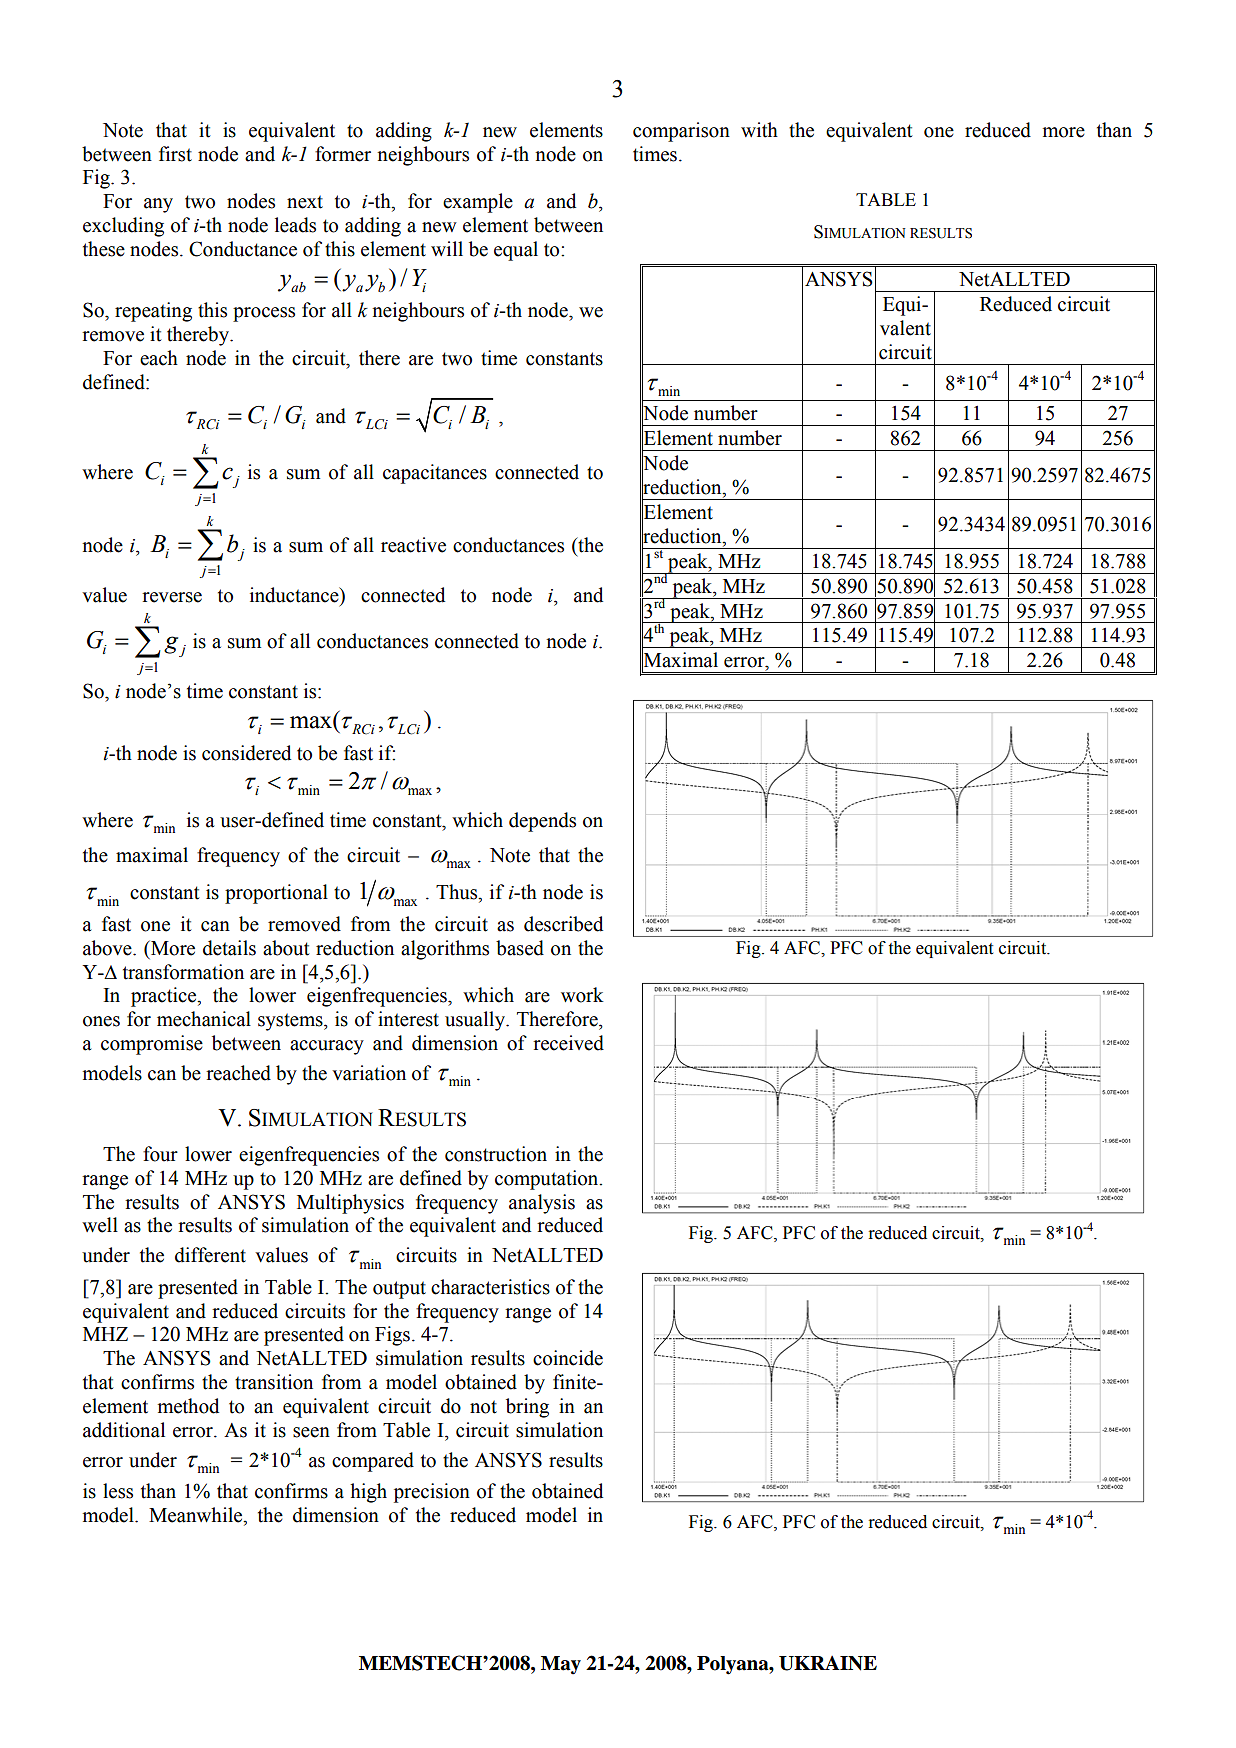 The height and width of the screenshot is (1748, 1236). Describe the element at coordinates (568, 1043) in the screenshot. I see `received` at that location.
